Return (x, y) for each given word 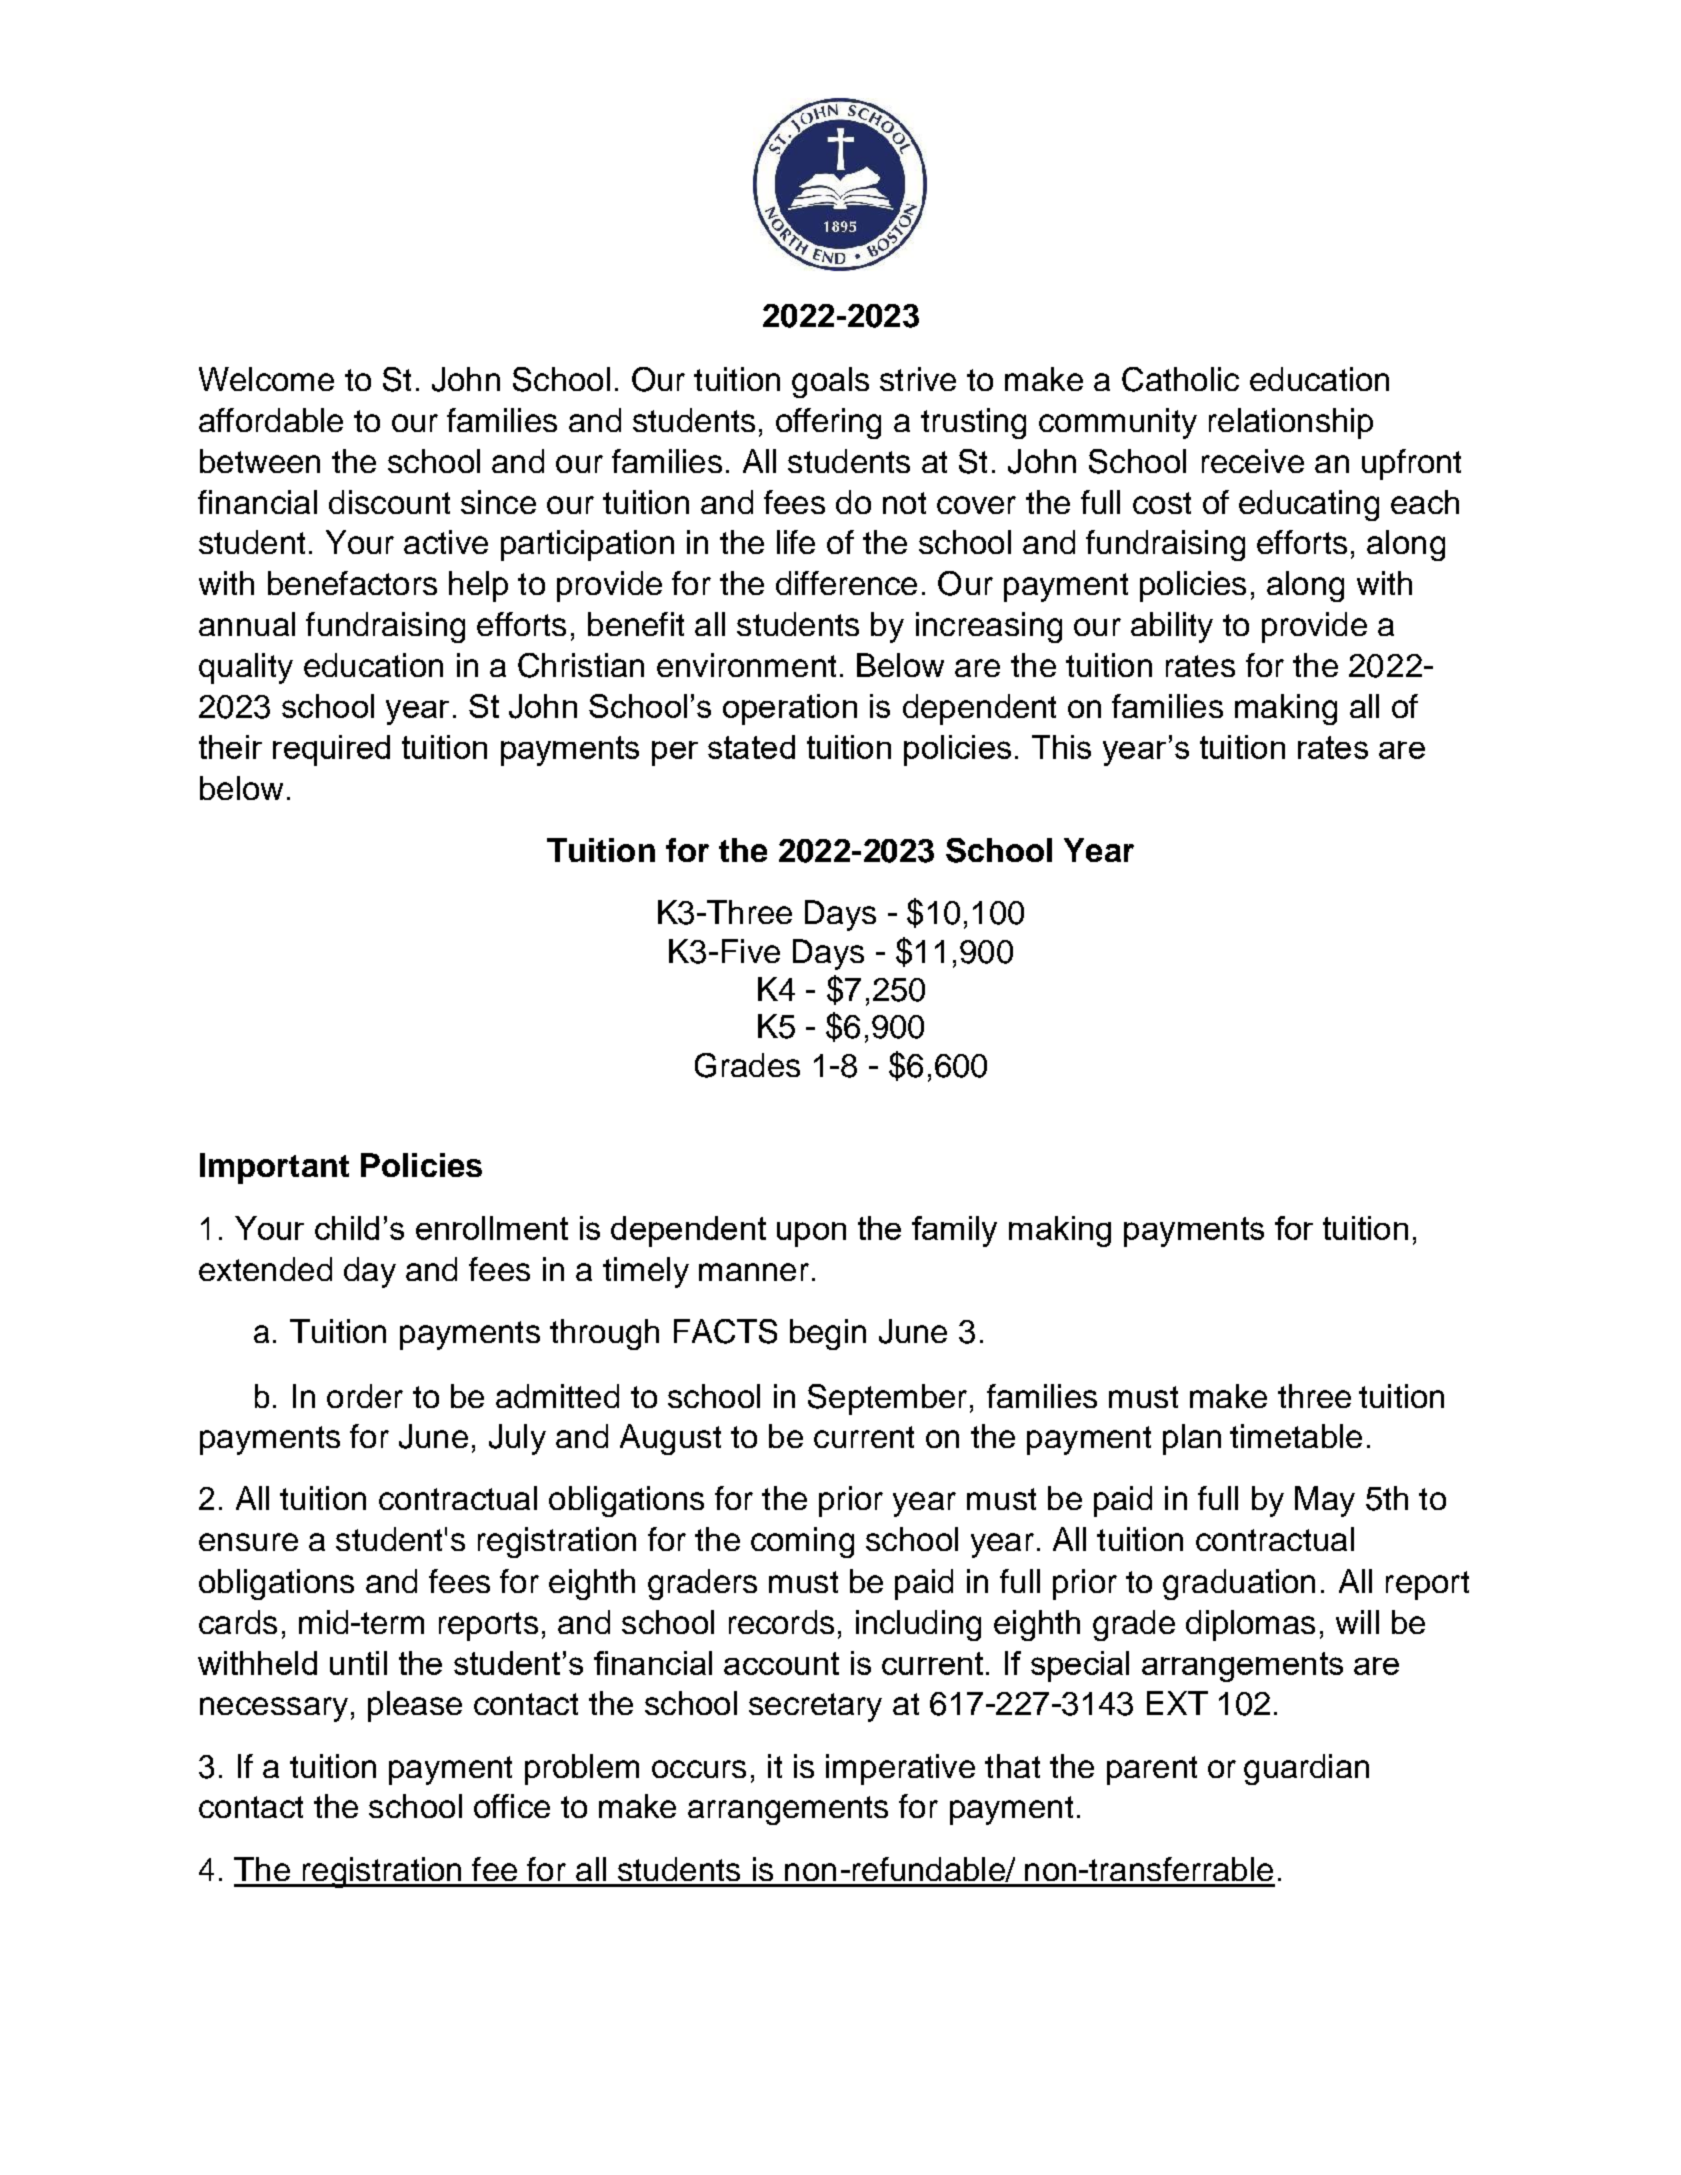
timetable (1296, 1436)
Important (274, 1168)
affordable (271, 420)
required (331, 750)
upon (811, 1234)
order (365, 1396)
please (415, 1706)
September (887, 1399)
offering (828, 423)
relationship (1291, 423)
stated (751, 747)
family (954, 1231)
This (1061, 747)
